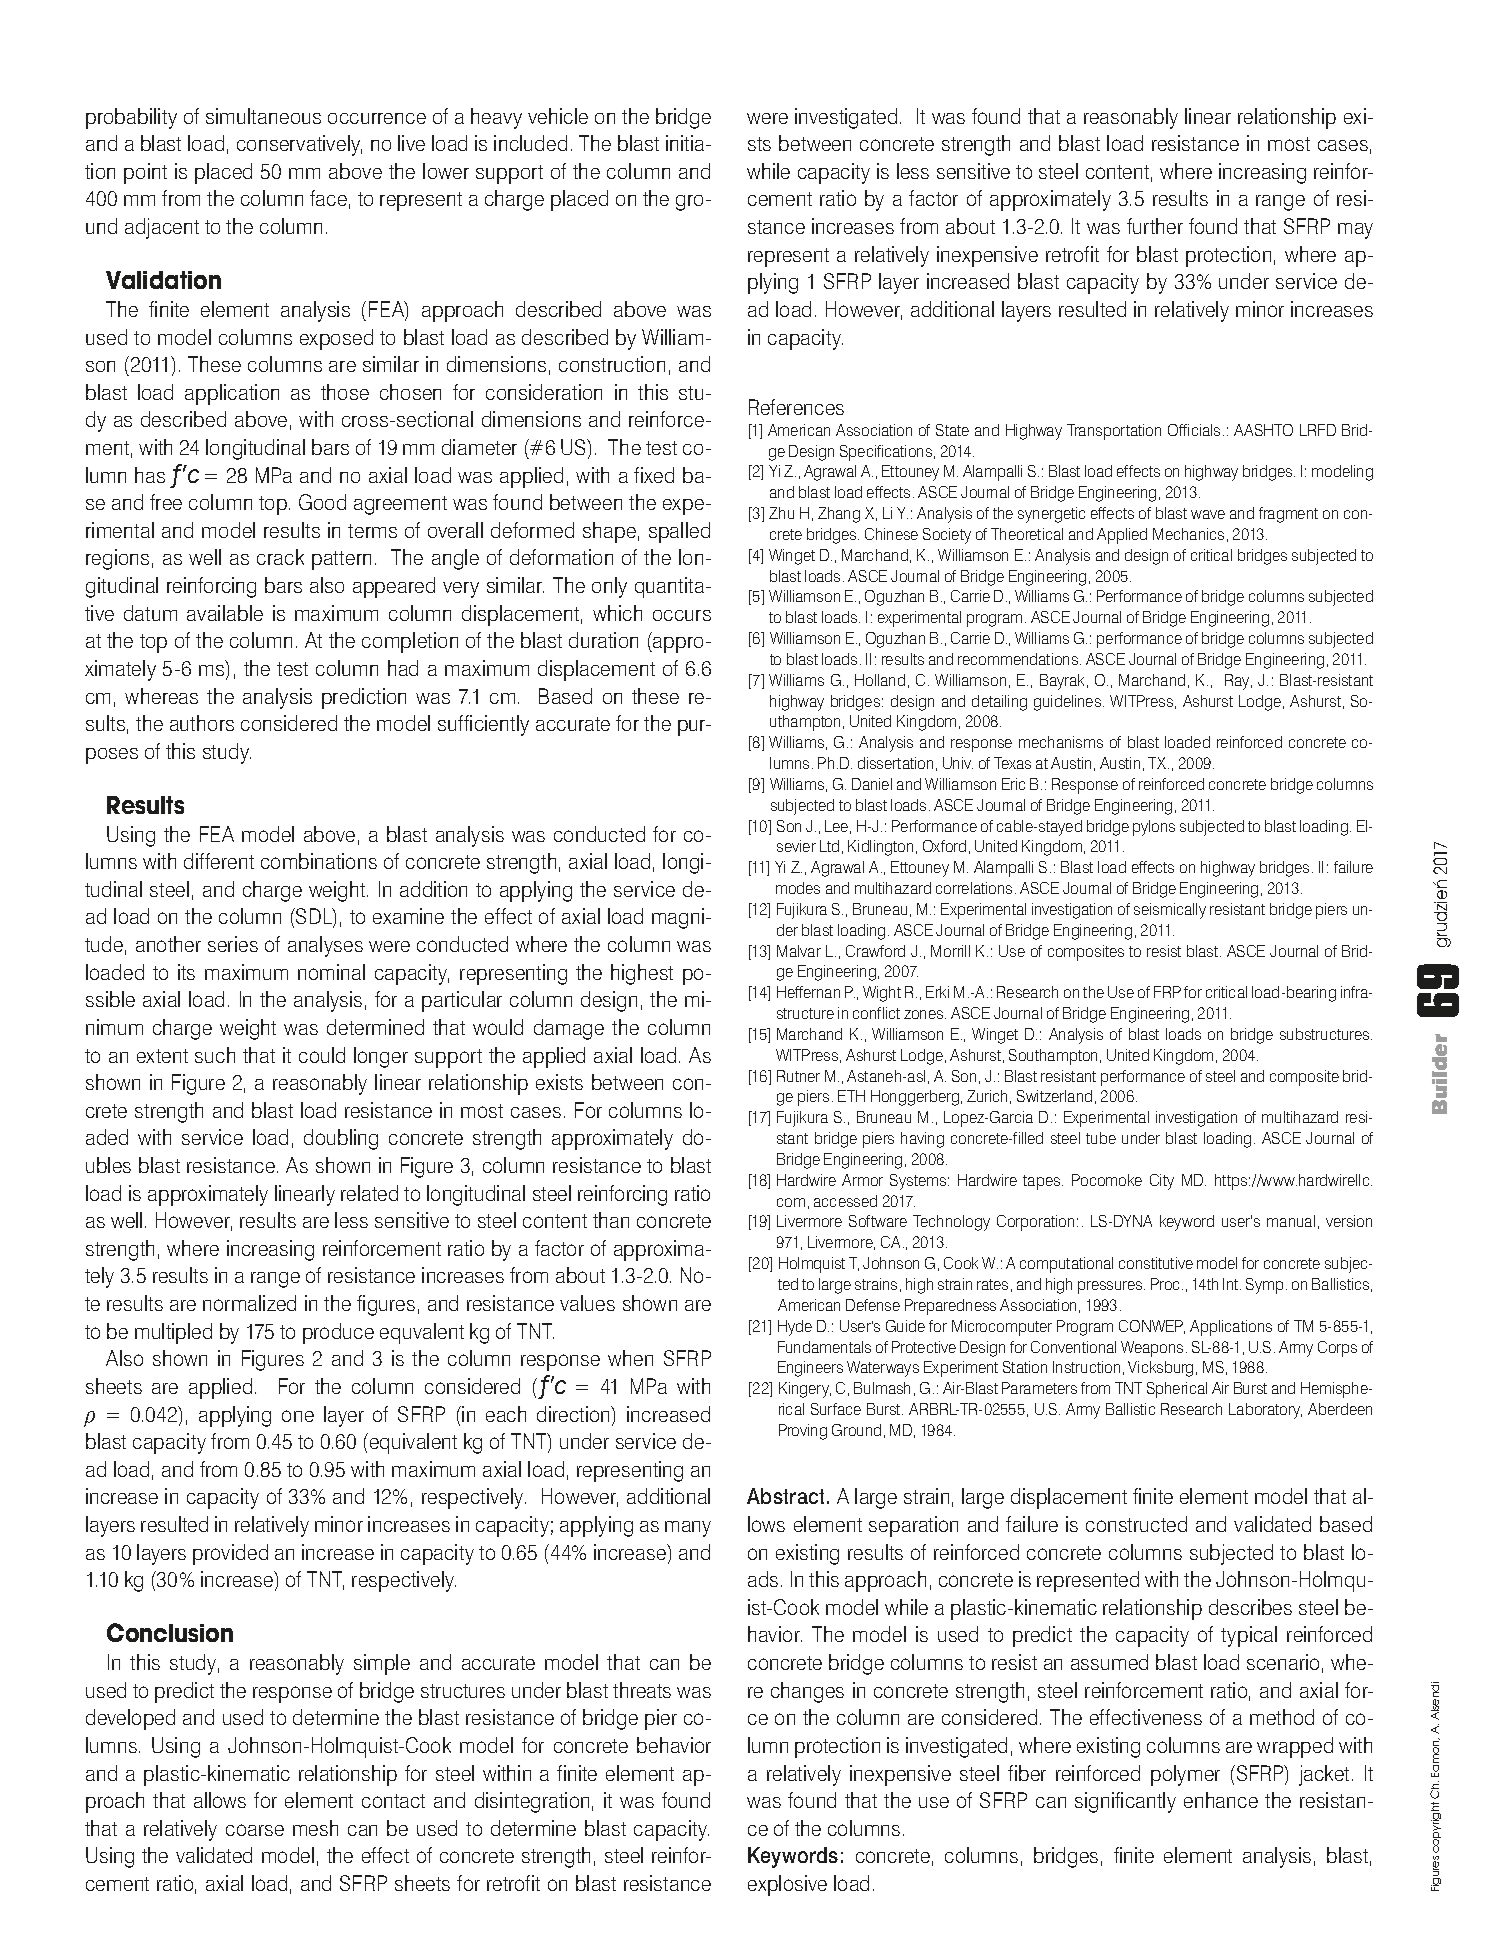 This screenshot has height=1957, width=1495. I want to click on coarse, so click(255, 1830).
